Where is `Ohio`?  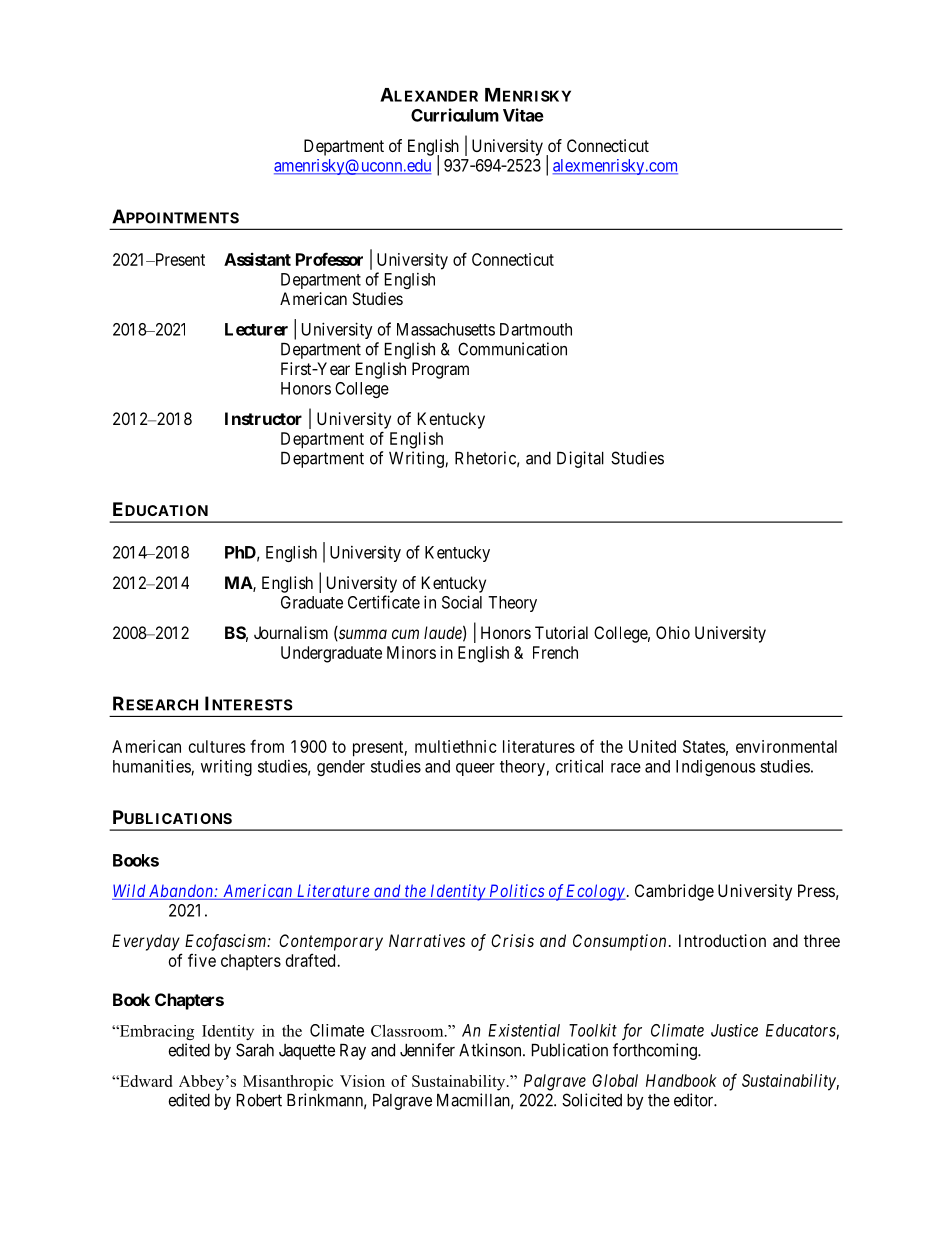
Ohio is located at coordinates (673, 632).
